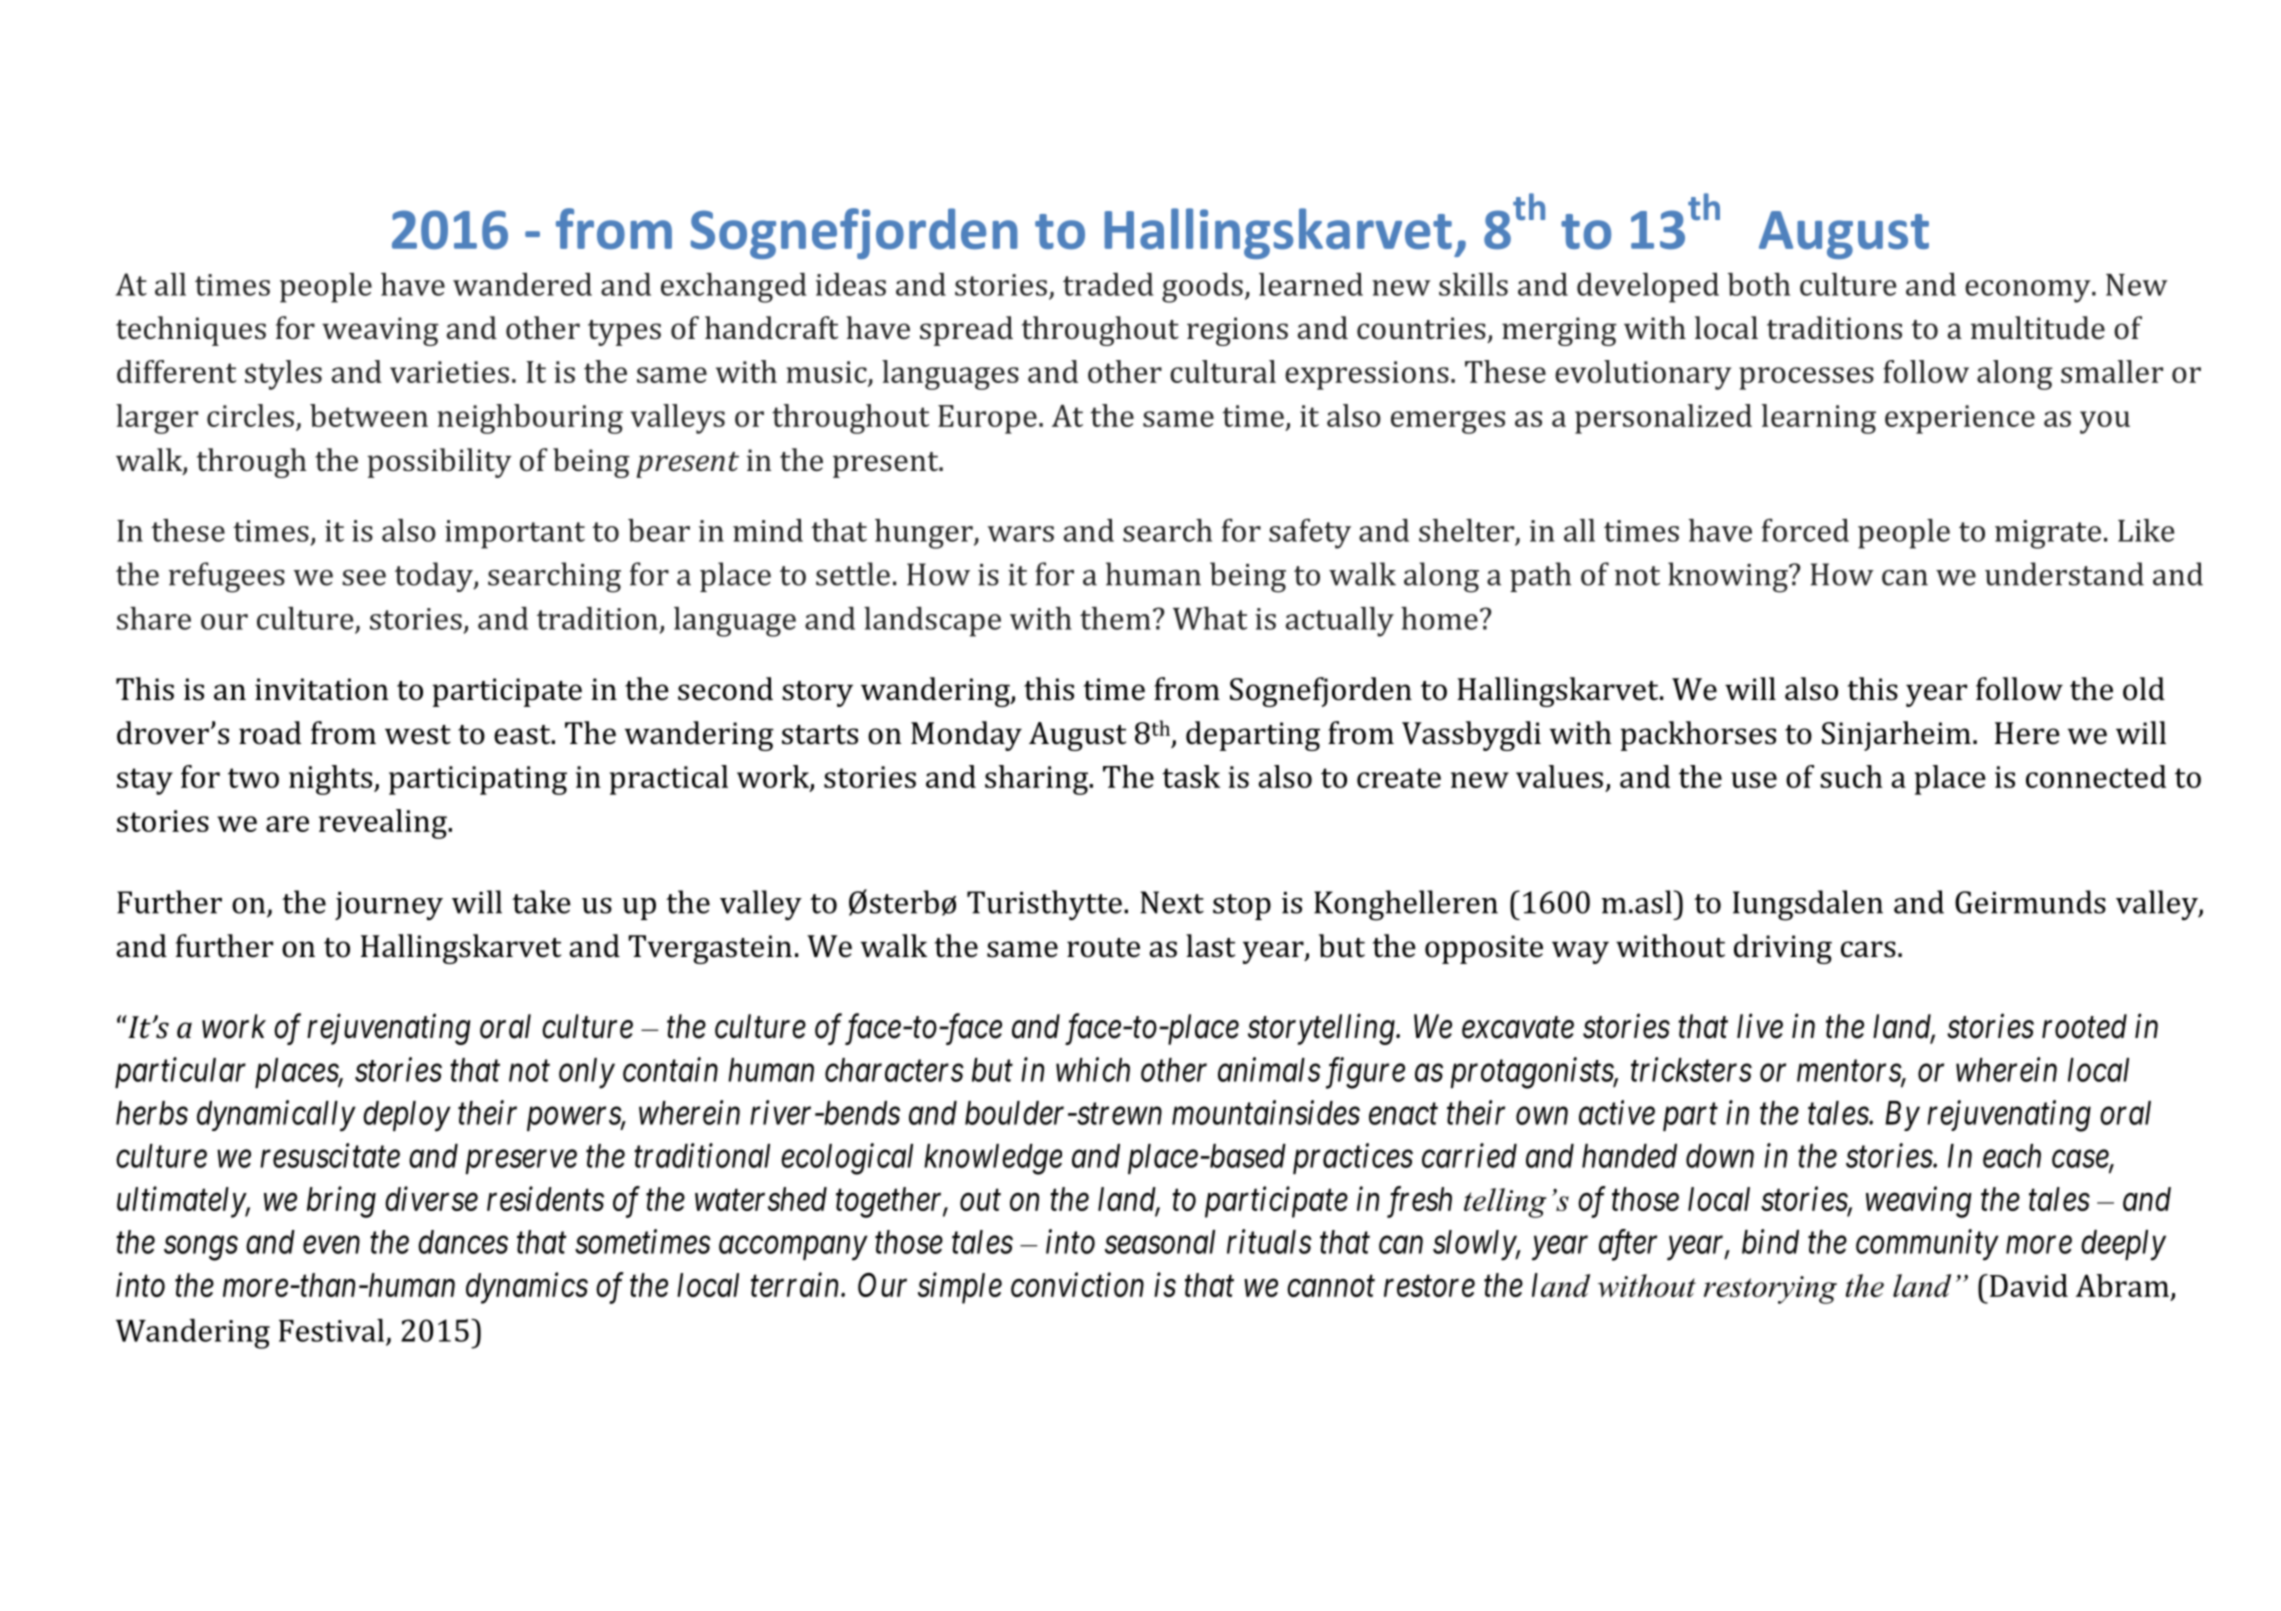 Image resolution: width=2281 pixels, height=1611 pixels. I want to click on route, so click(1103, 948).
